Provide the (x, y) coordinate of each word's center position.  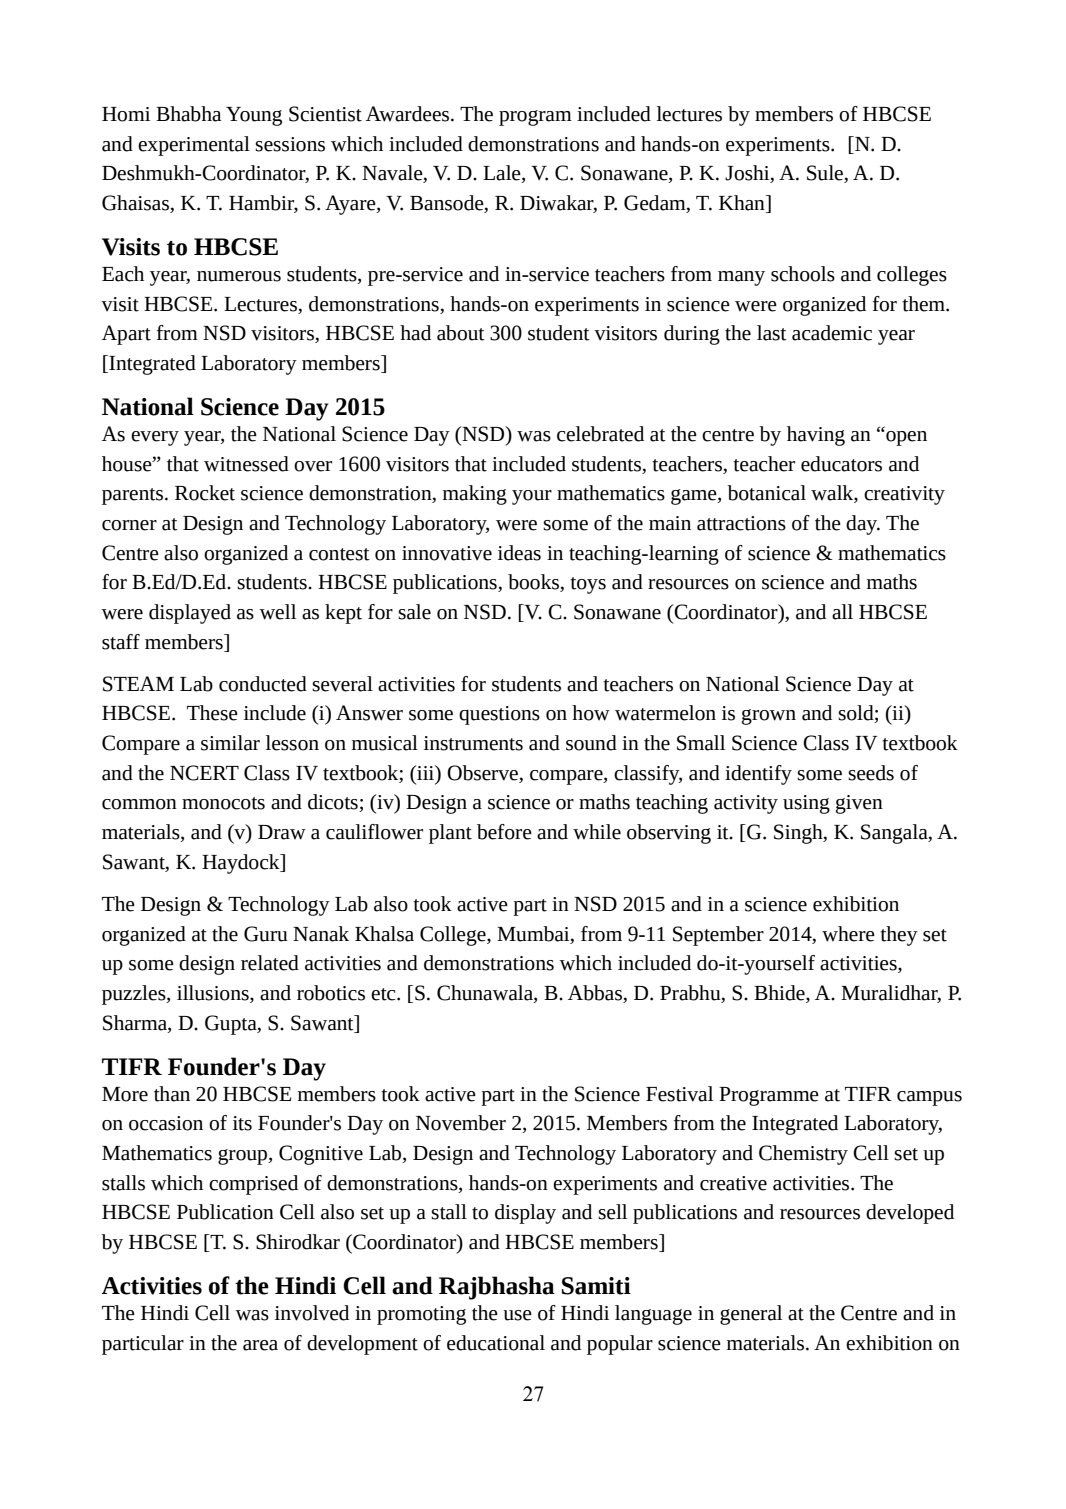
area (260, 1345)
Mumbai (534, 934)
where (848, 934)
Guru (266, 934)
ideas (519, 553)
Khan (743, 204)
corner (129, 525)
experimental (194, 146)
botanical (766, 493)
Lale (503, 174)
